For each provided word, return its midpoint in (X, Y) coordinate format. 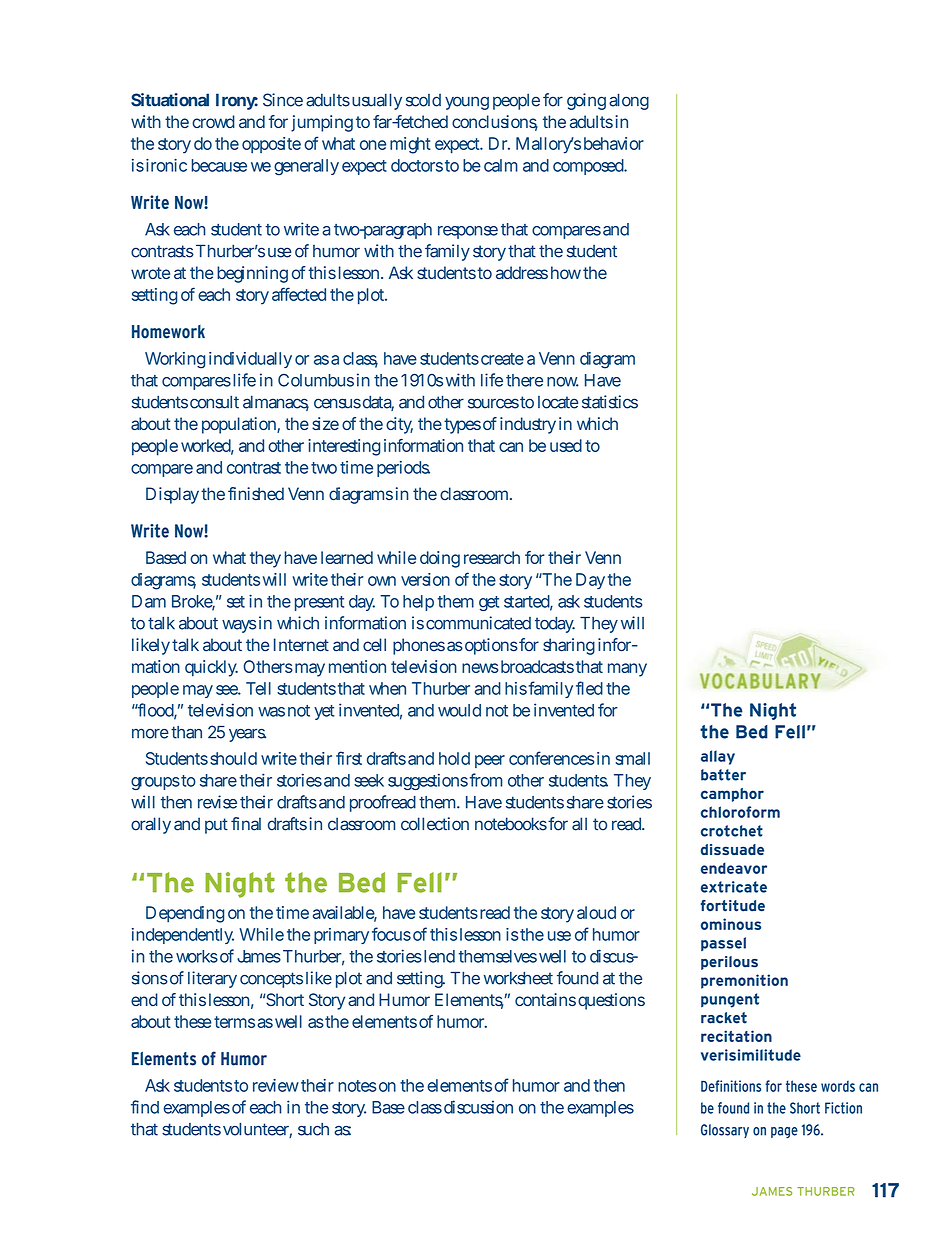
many (627, 670)
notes (357, 1086)
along (629, 101)
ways (239, 626)
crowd (213, 121)
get (489, 603)
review (276, 1085)
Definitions (731, 1086)
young (467, 103)
